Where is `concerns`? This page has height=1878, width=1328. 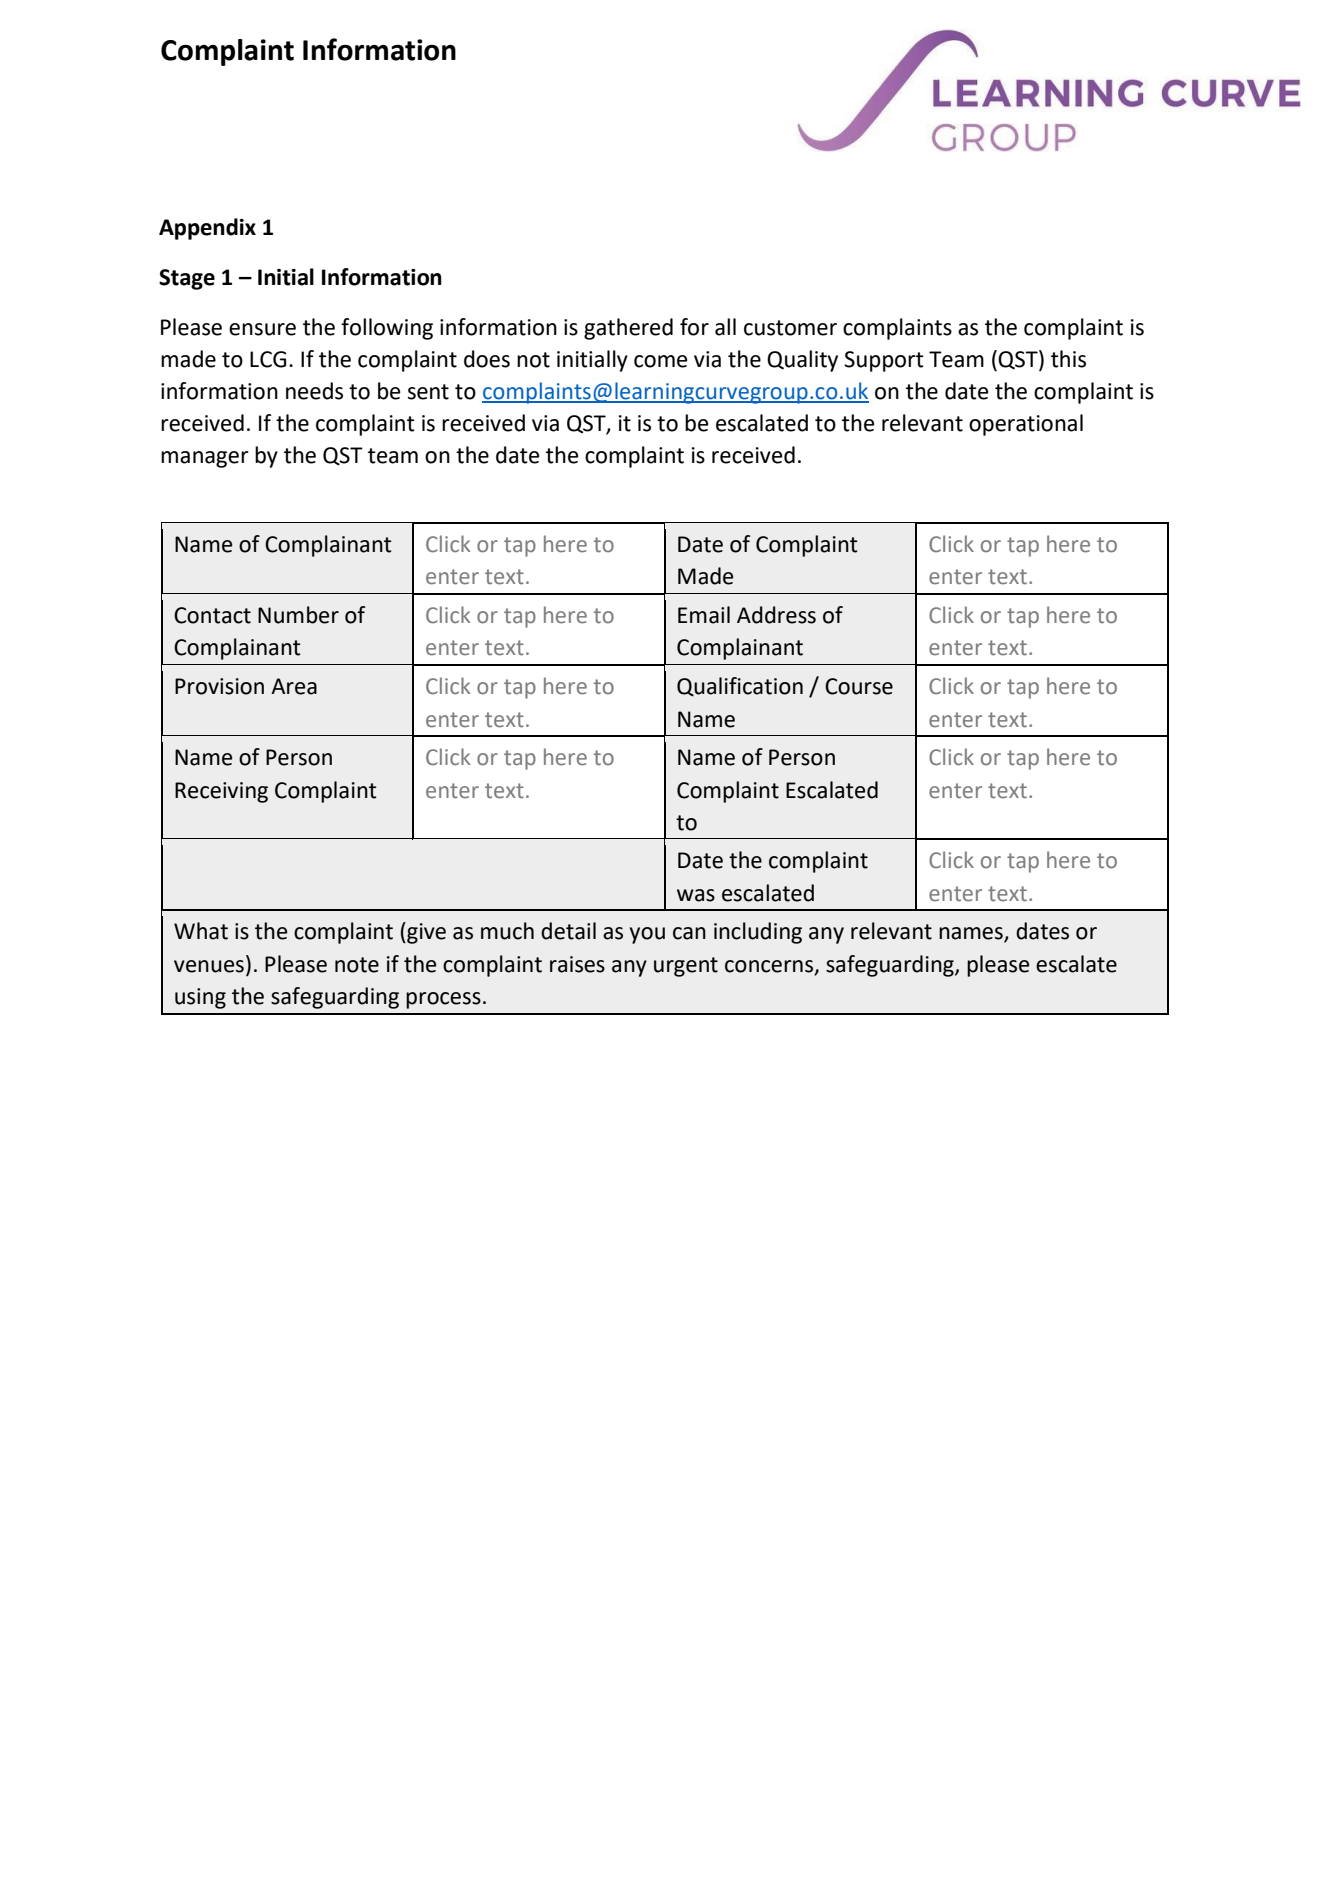 concerns is located at coordinates (770, 967).
